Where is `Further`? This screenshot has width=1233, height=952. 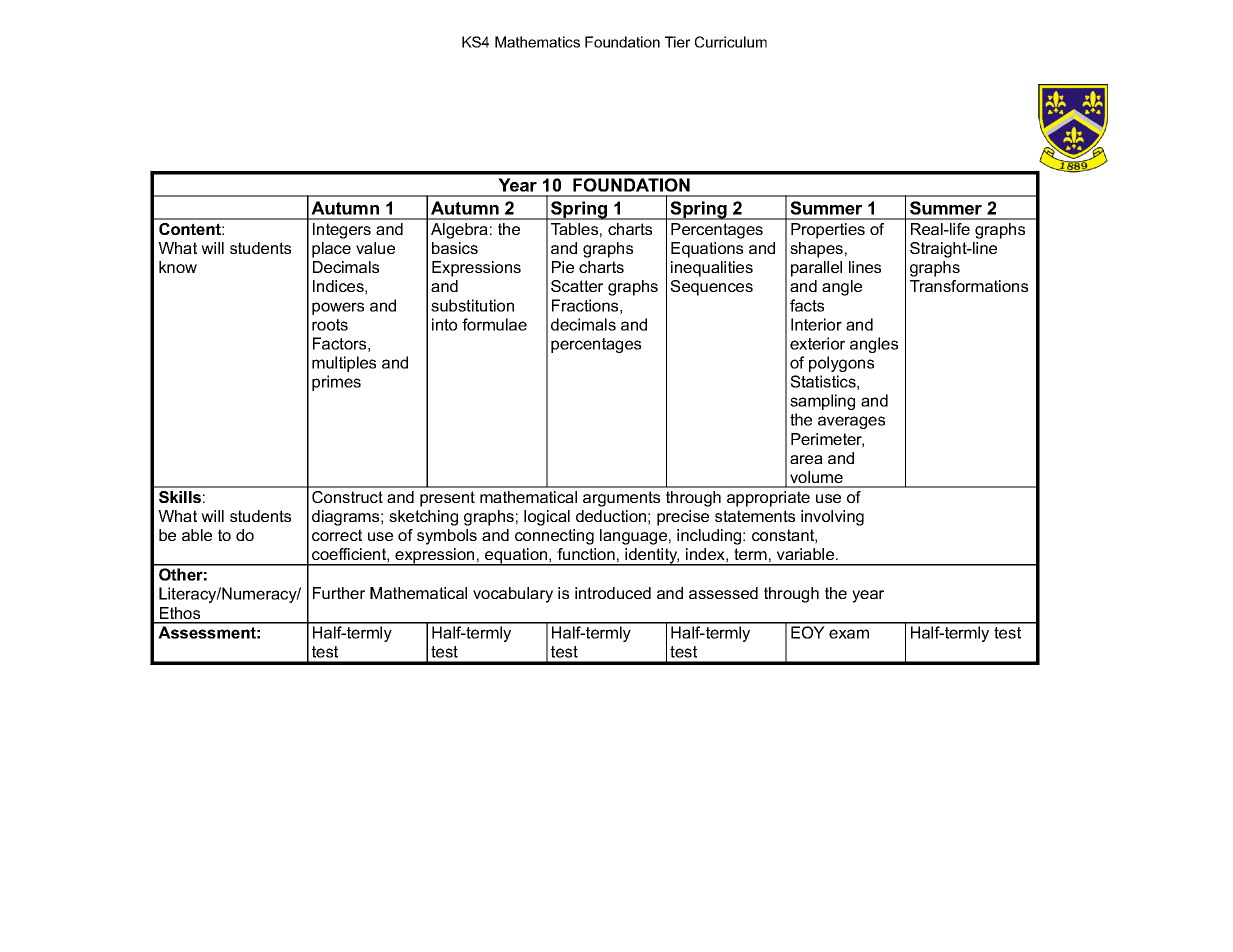
Further is located at coordinates (339, 593).
